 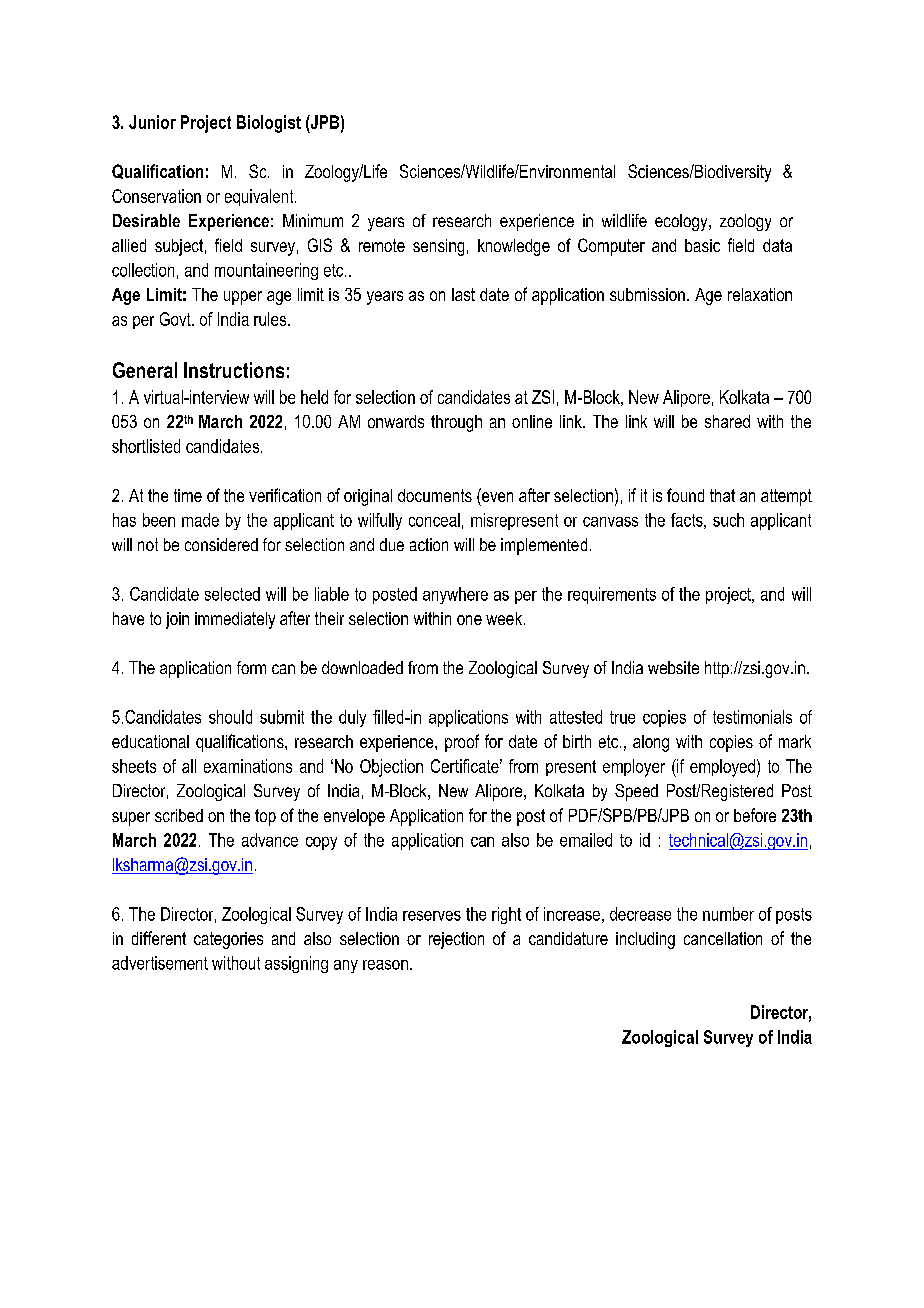 What do you see at coordinates (221, 544) in the screenshot?
I see `considered` at bounding box center [221, 544].
